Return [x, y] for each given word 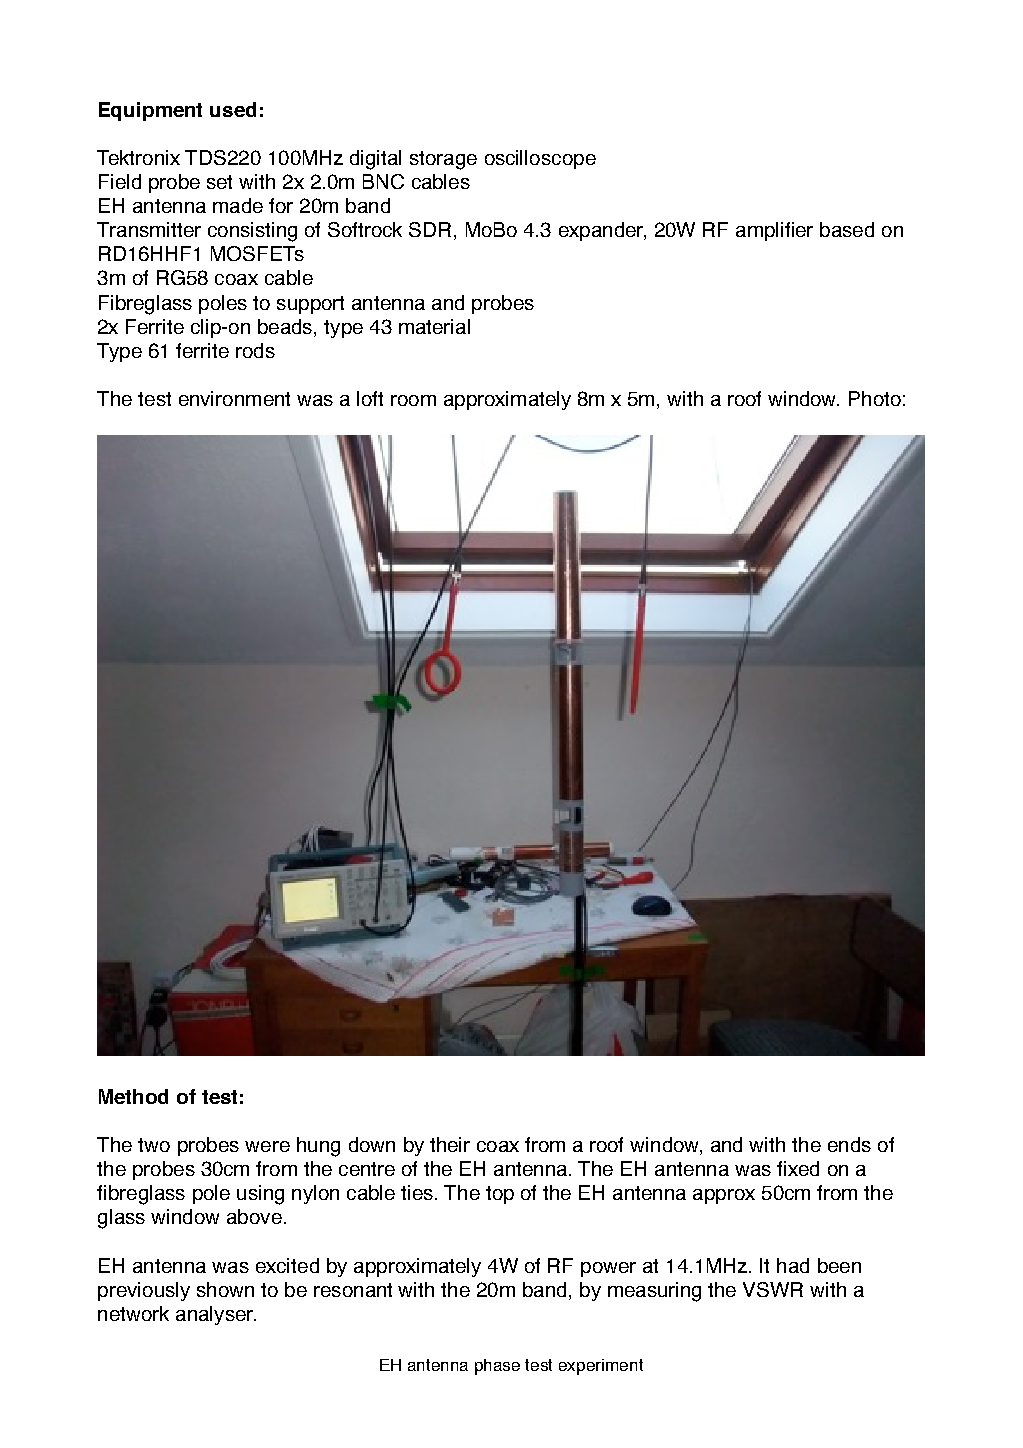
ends [849, 1144]
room [413, 400]
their [450, 1144]
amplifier [774, 231]
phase [497, 1367]
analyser [216, 1315]
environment [234, 398]
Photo [875, 398]
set [219, 182]
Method [133, 1096]
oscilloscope [540, 159]
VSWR [773, 1289]
